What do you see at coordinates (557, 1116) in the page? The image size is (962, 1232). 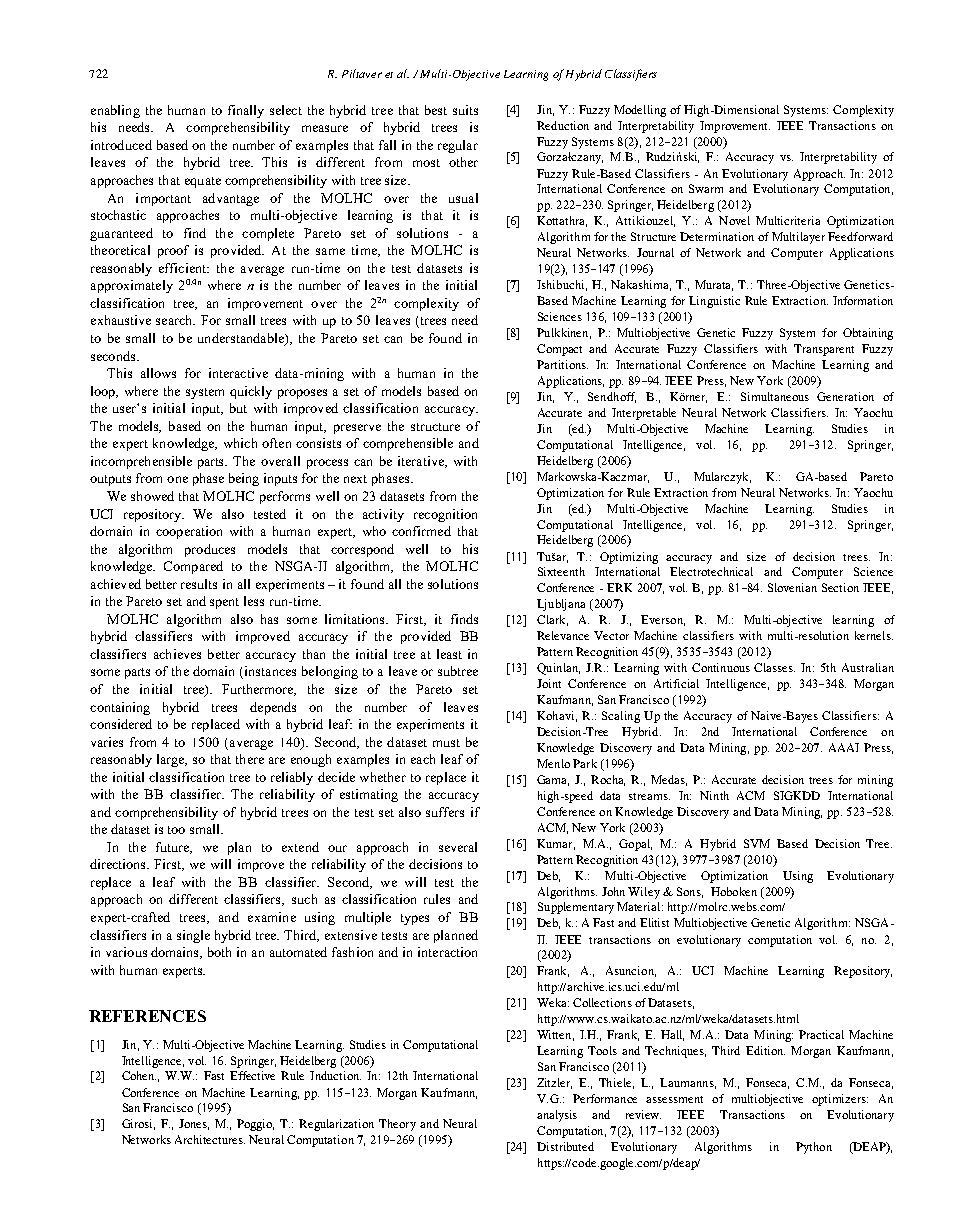 I see `analysis` at bounding box center [557, 1116].
